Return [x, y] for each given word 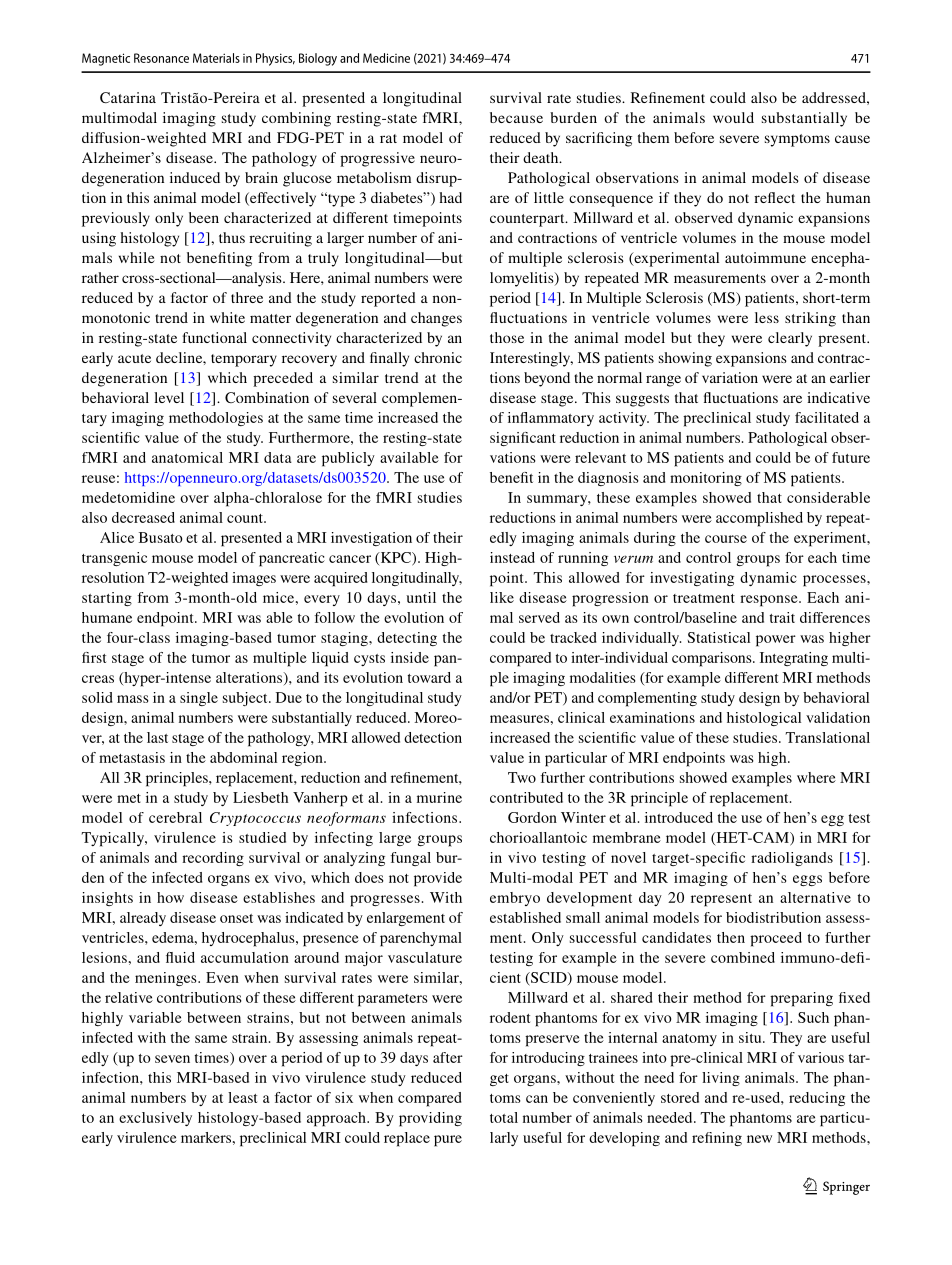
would [733, 117]
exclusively [155, 1119]
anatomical [187, 457]
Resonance [161, 58]
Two [522, 777]
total [504, 1117]
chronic [438, 357]
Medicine [386, 58]
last [157, 737]
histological [764, 719]
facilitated [827, 417]
